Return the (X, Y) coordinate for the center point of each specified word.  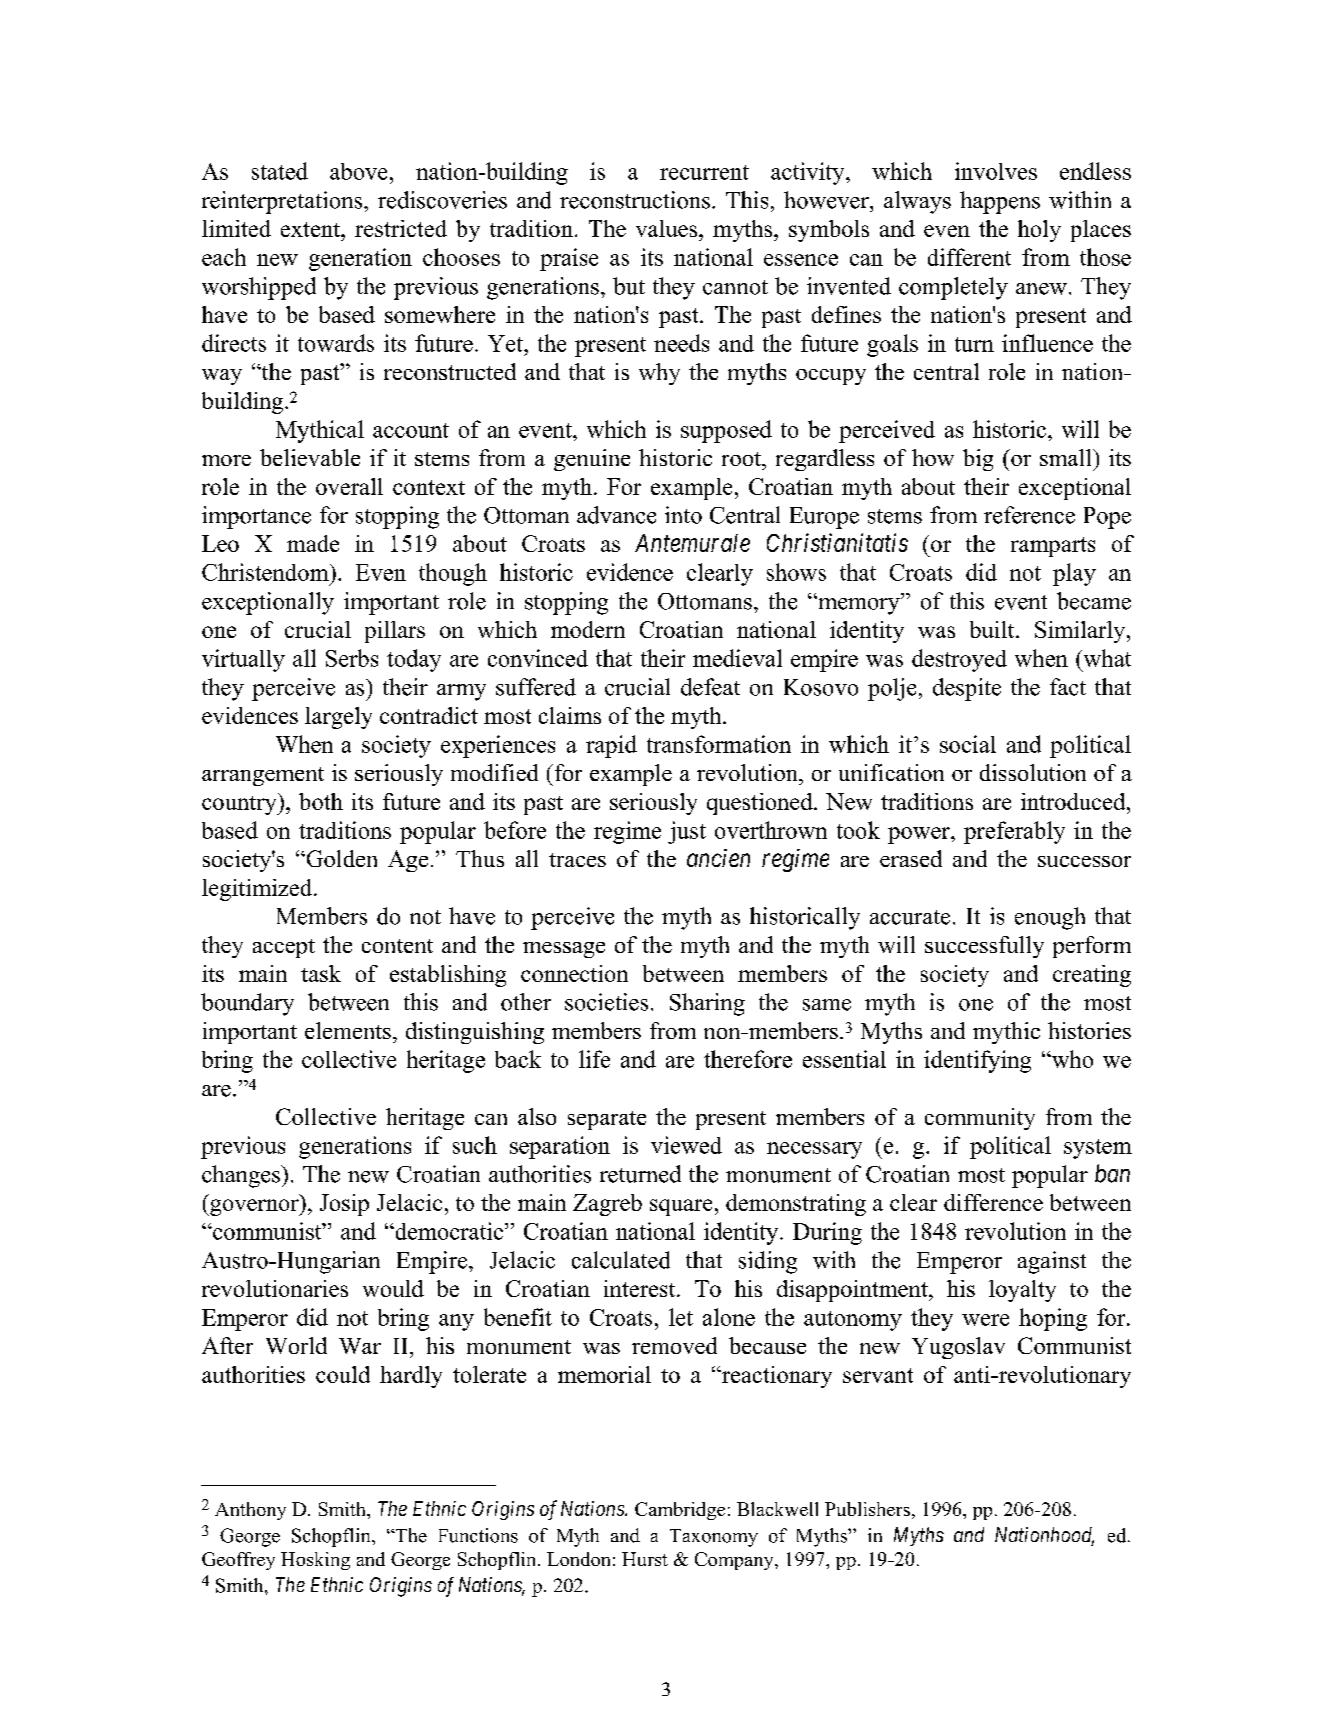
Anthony (250, 1511)
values (668, 228)
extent (312, 229)
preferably (1014, 832)
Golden (340, 858)
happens (1000, 202)
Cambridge (680, 1511)
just (687, 832)
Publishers (867, 1509)
